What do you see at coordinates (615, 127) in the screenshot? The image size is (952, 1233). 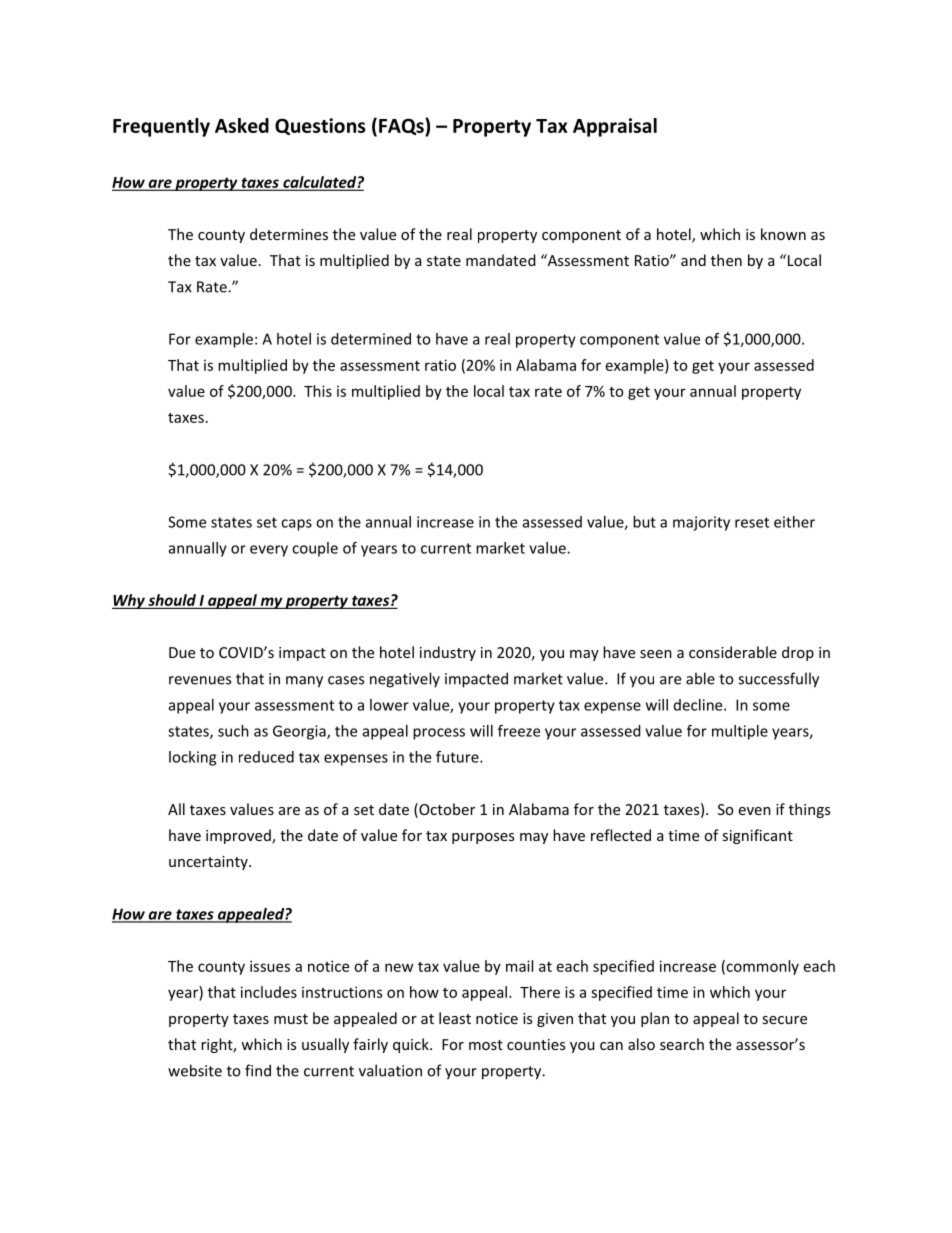 I see `Appraisal` at bounding box center [615, 127].
